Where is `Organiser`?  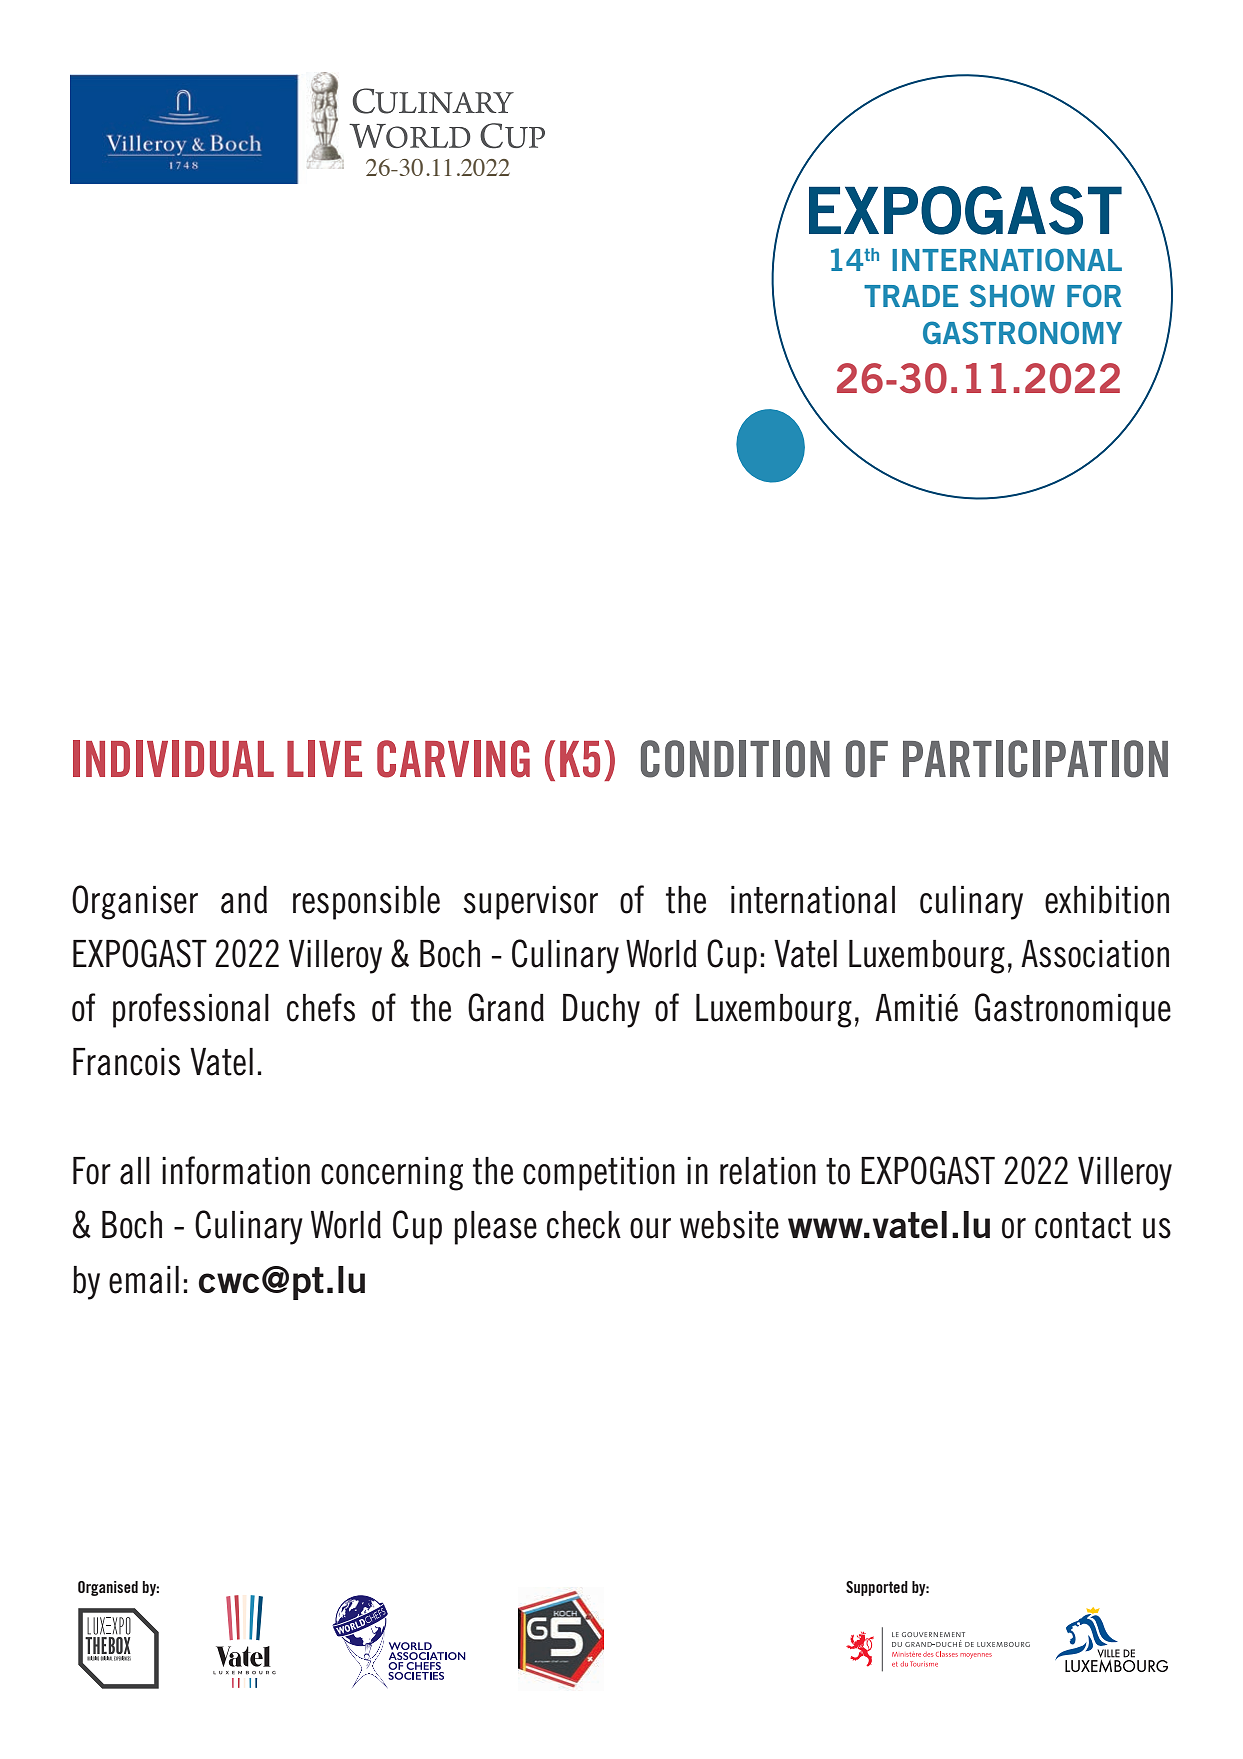
Organiser is located at coordinates (135, 902).
